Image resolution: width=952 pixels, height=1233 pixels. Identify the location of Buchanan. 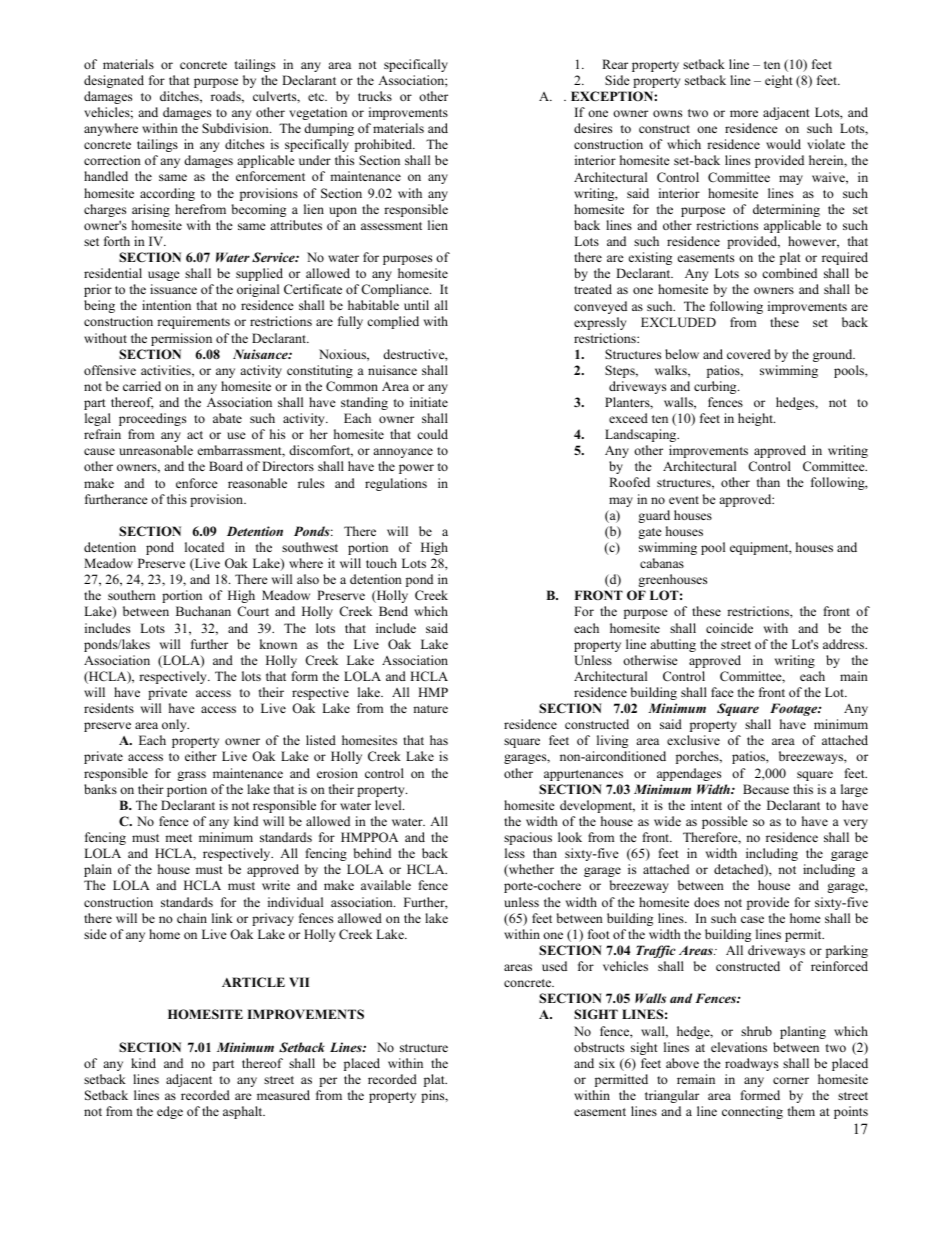
(203, 611).
